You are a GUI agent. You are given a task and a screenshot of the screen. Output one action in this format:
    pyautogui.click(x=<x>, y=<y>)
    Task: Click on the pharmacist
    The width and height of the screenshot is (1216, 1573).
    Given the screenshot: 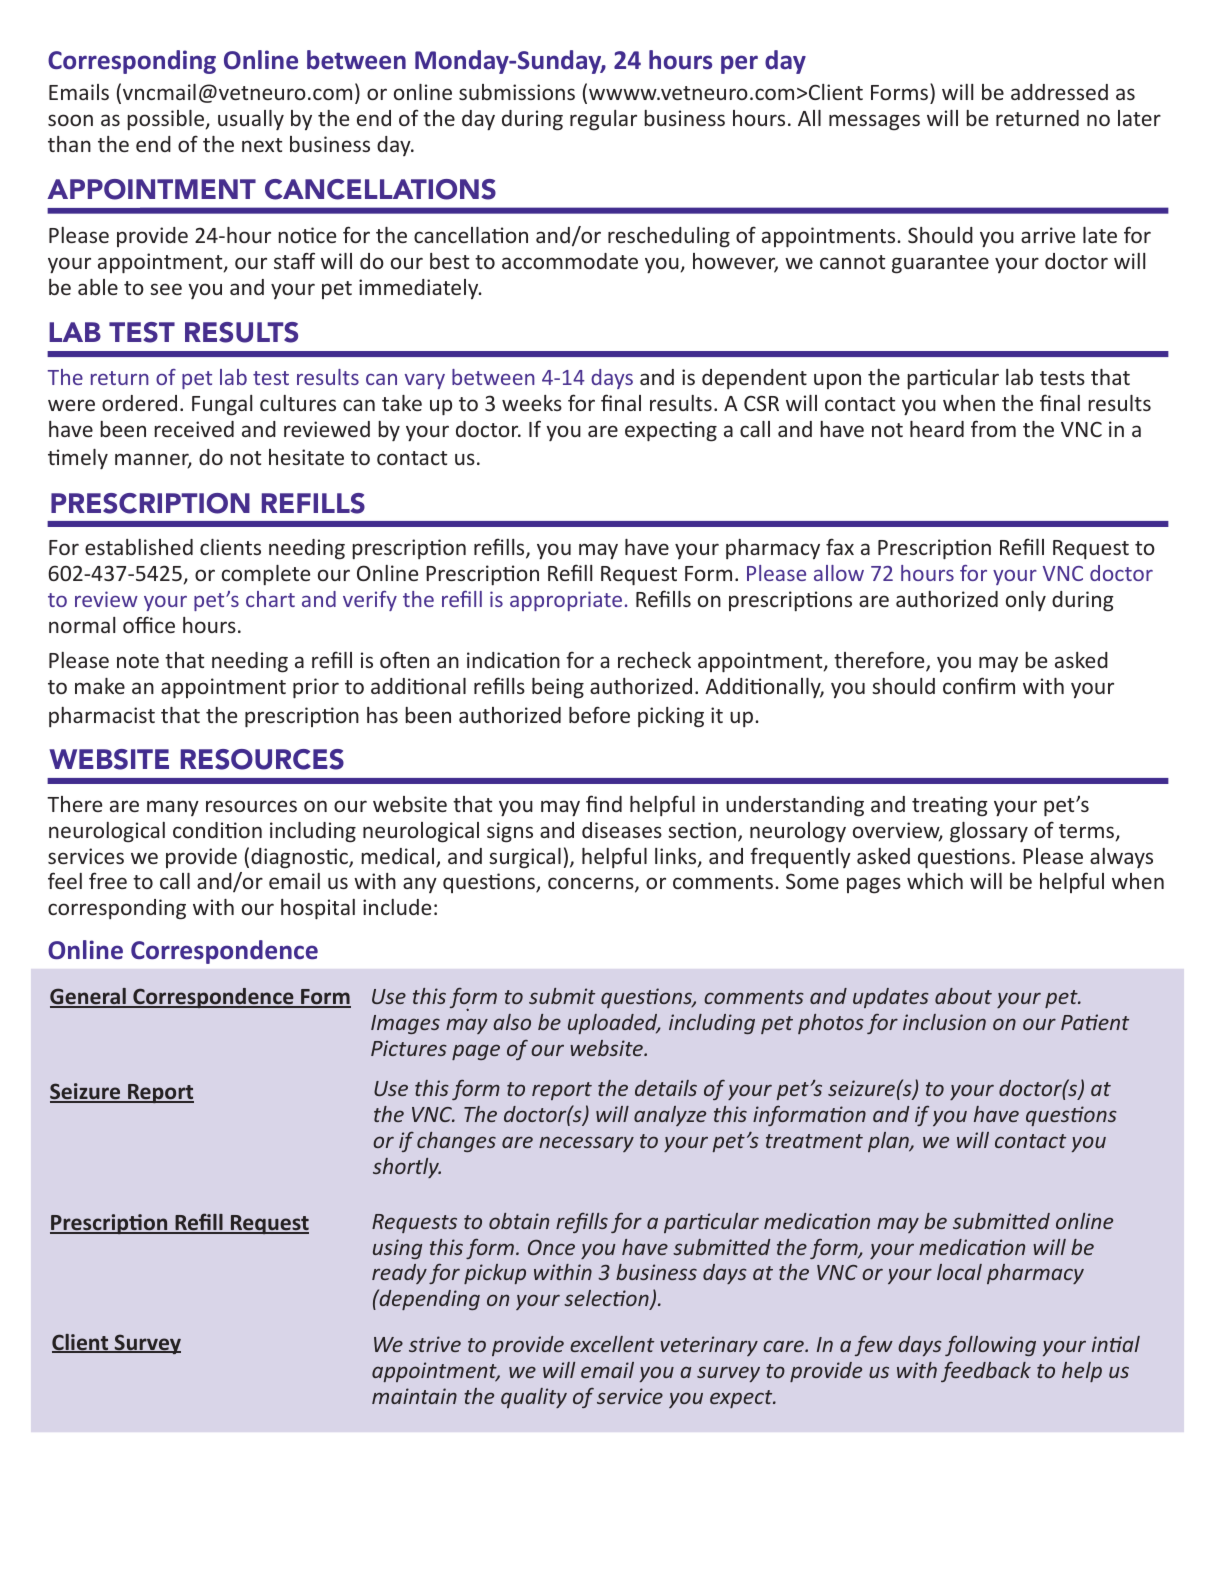 What is the action you would take?
    pyautogui.click(x=102, y=717)
